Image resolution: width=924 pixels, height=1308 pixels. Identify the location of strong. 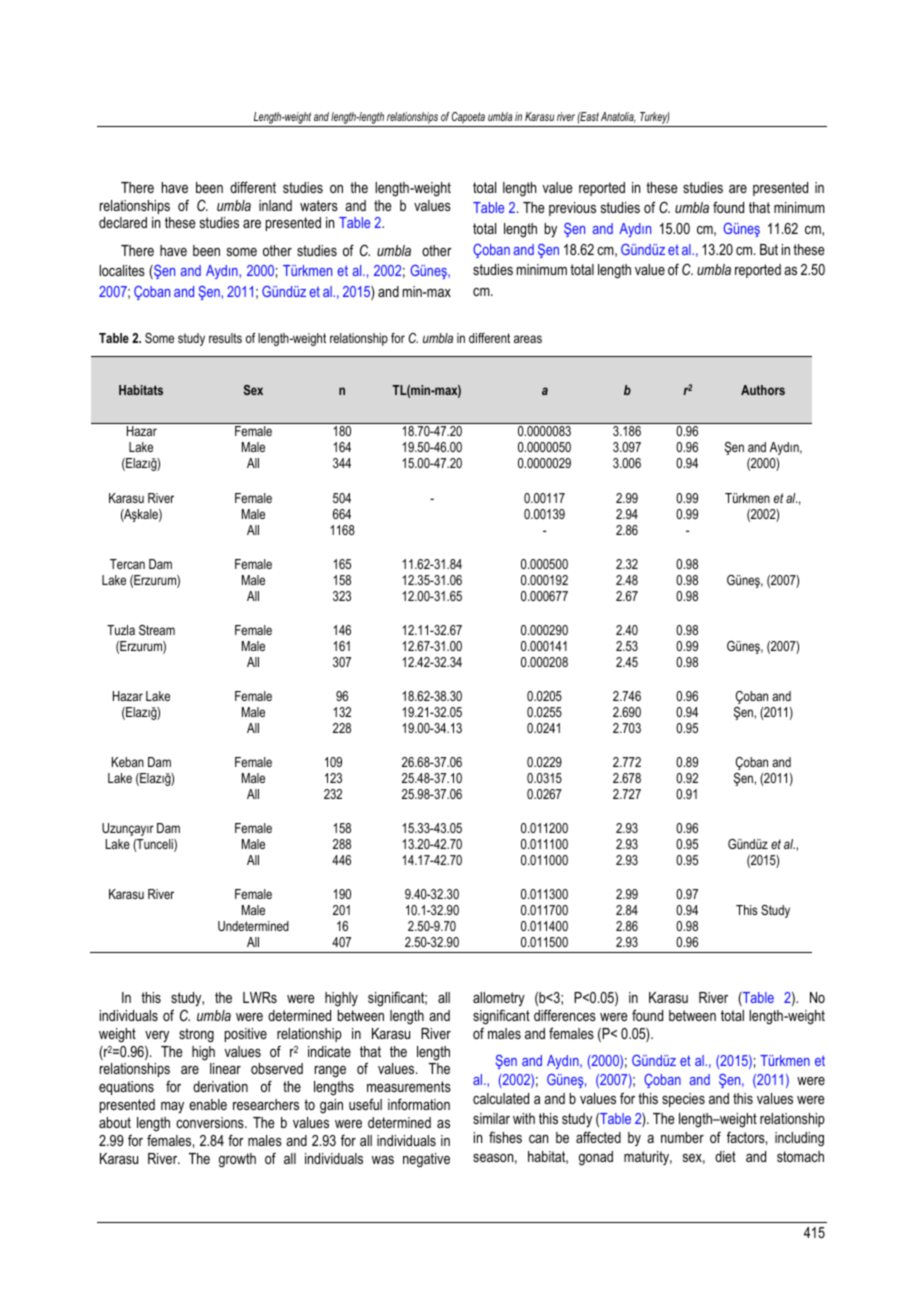
(196, 1035).
